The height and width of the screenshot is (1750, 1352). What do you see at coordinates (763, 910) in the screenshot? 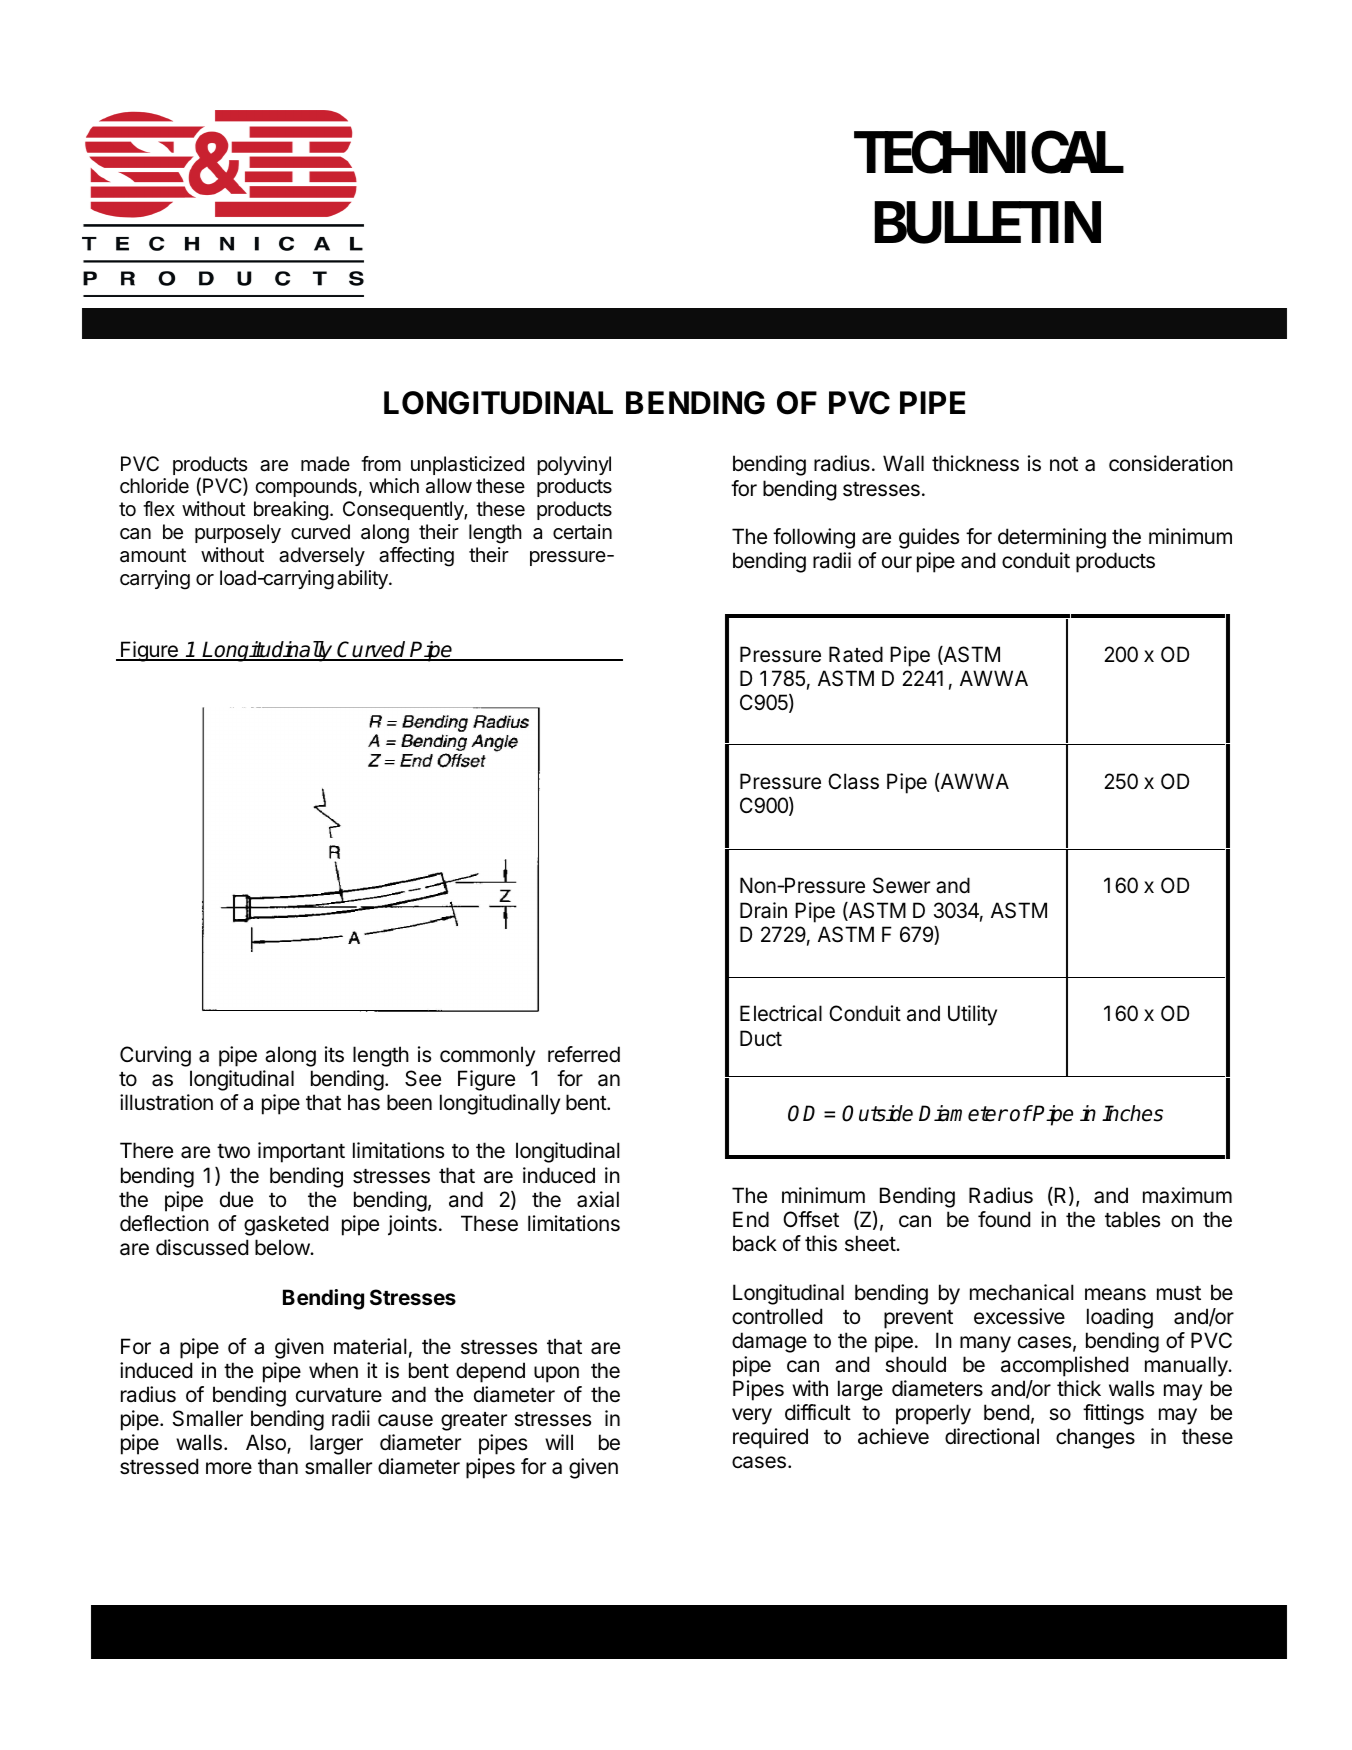
I see `Drain` at bounding box center [763, 910].
